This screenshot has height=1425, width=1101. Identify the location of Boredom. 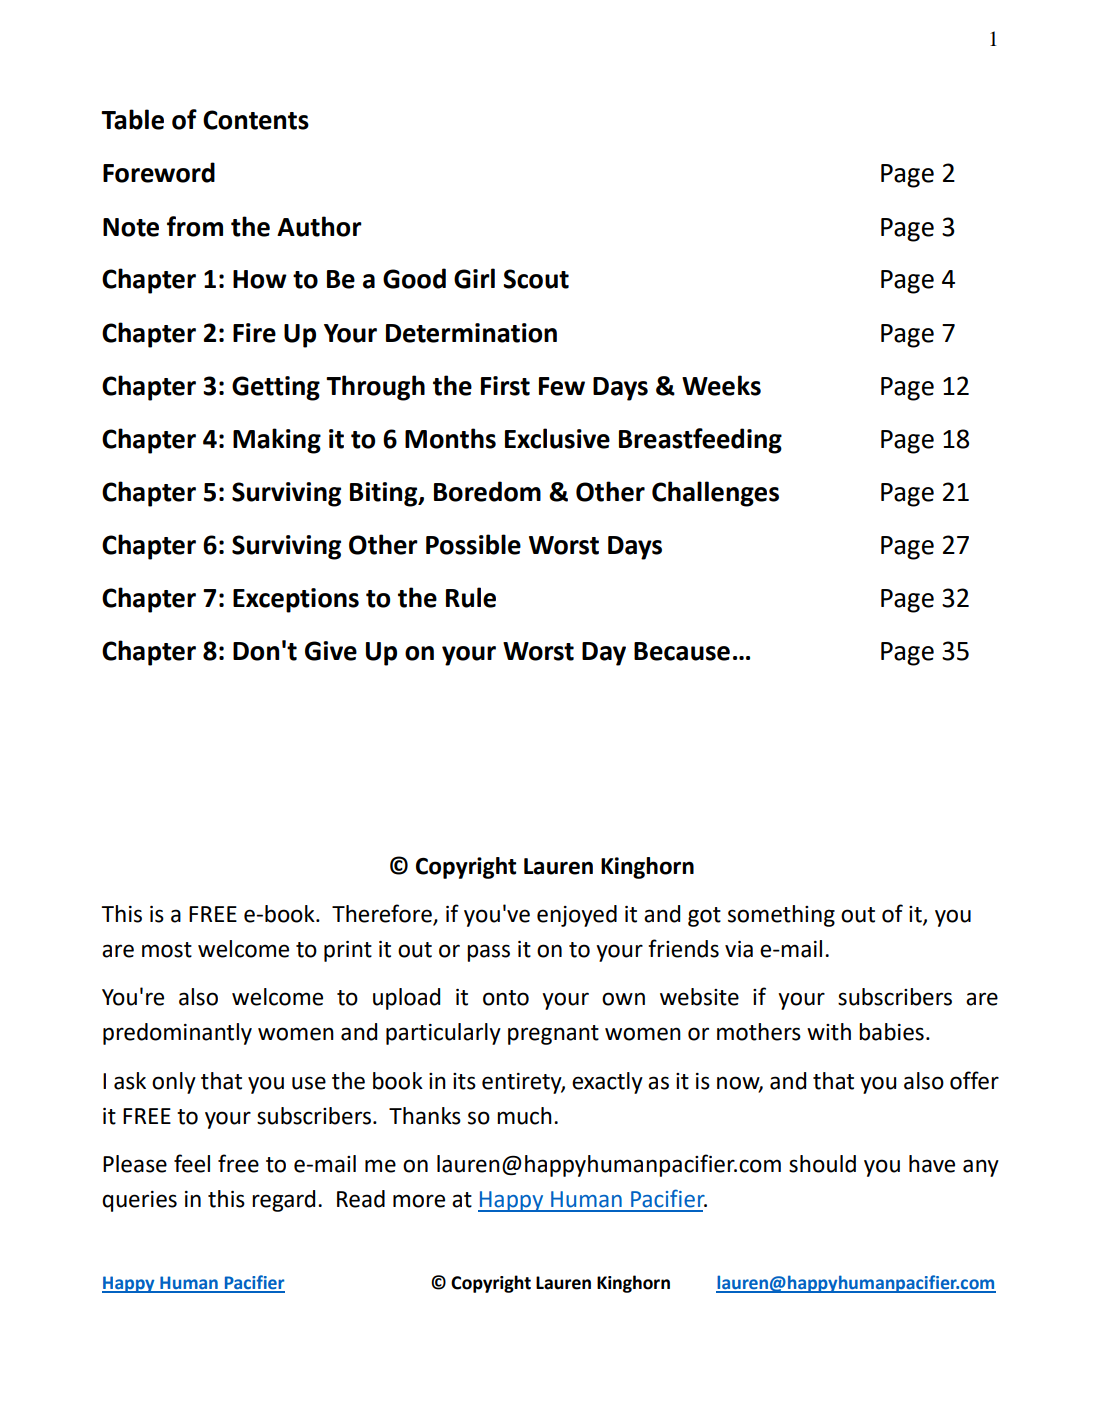
(487, 491).
